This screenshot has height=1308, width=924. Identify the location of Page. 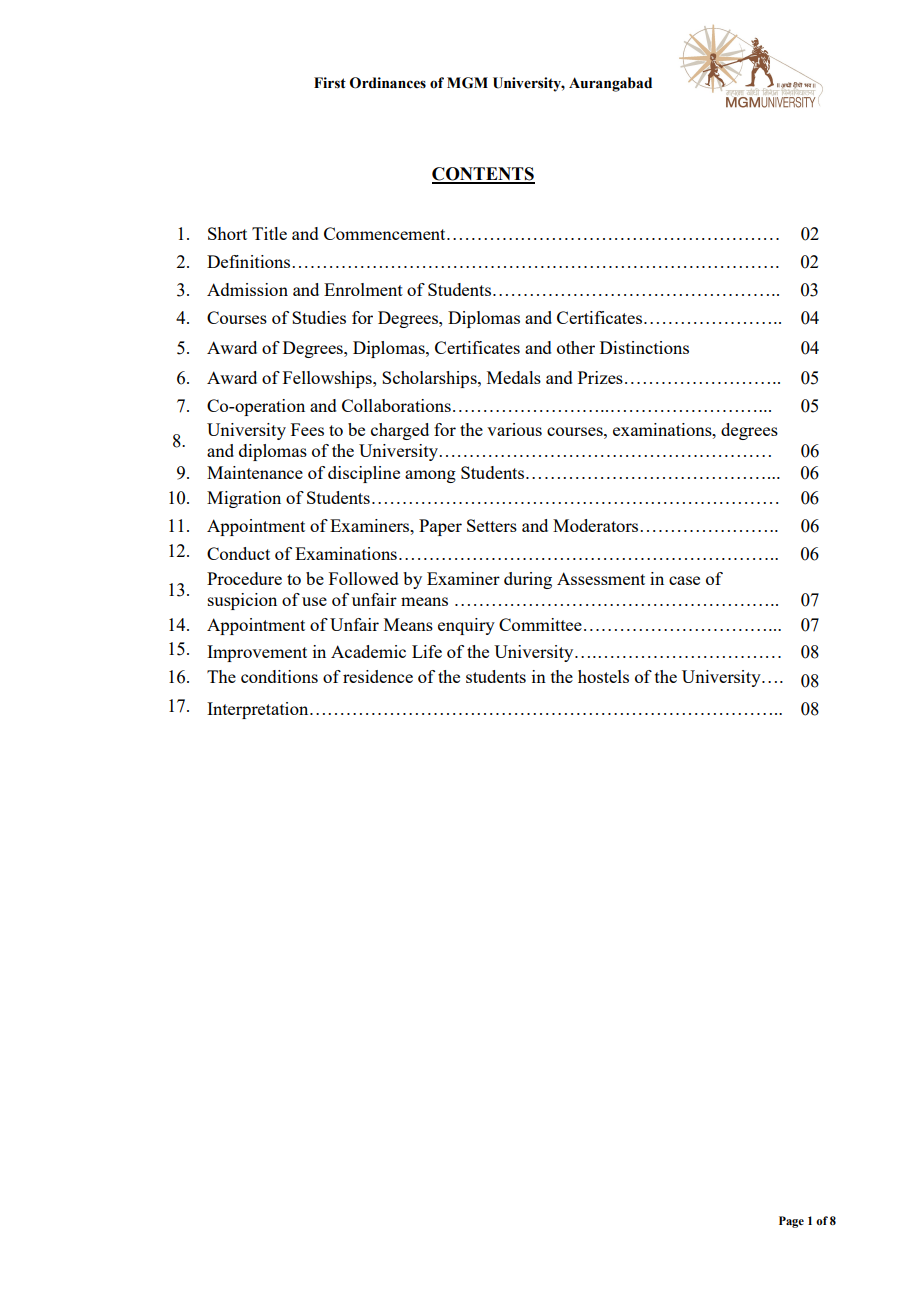
(791, 1222).
